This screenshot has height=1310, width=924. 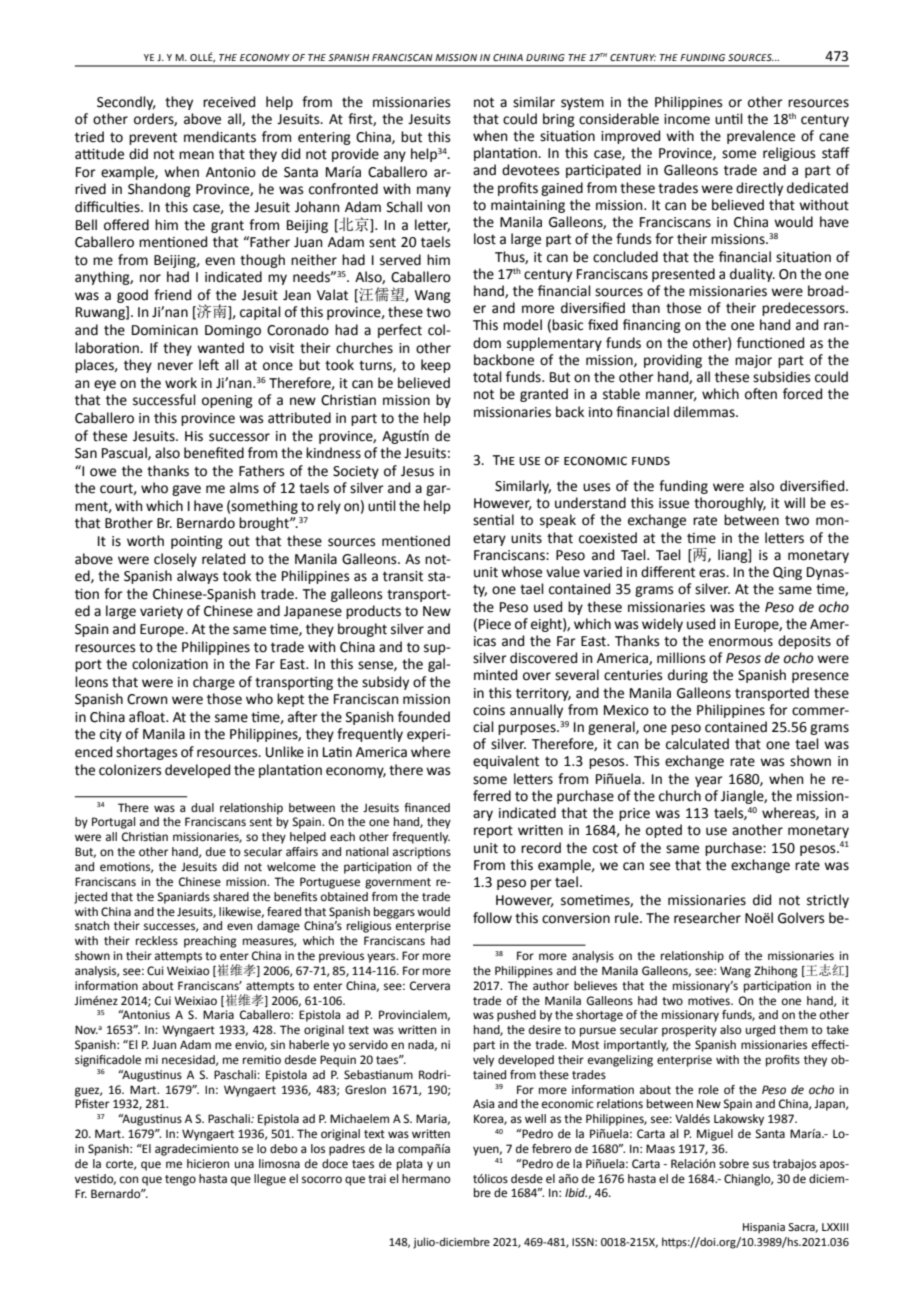 What do you see at coordinates (495, 624) in the screenshot?
I see `Piece` at bounding box center [495, 624].
